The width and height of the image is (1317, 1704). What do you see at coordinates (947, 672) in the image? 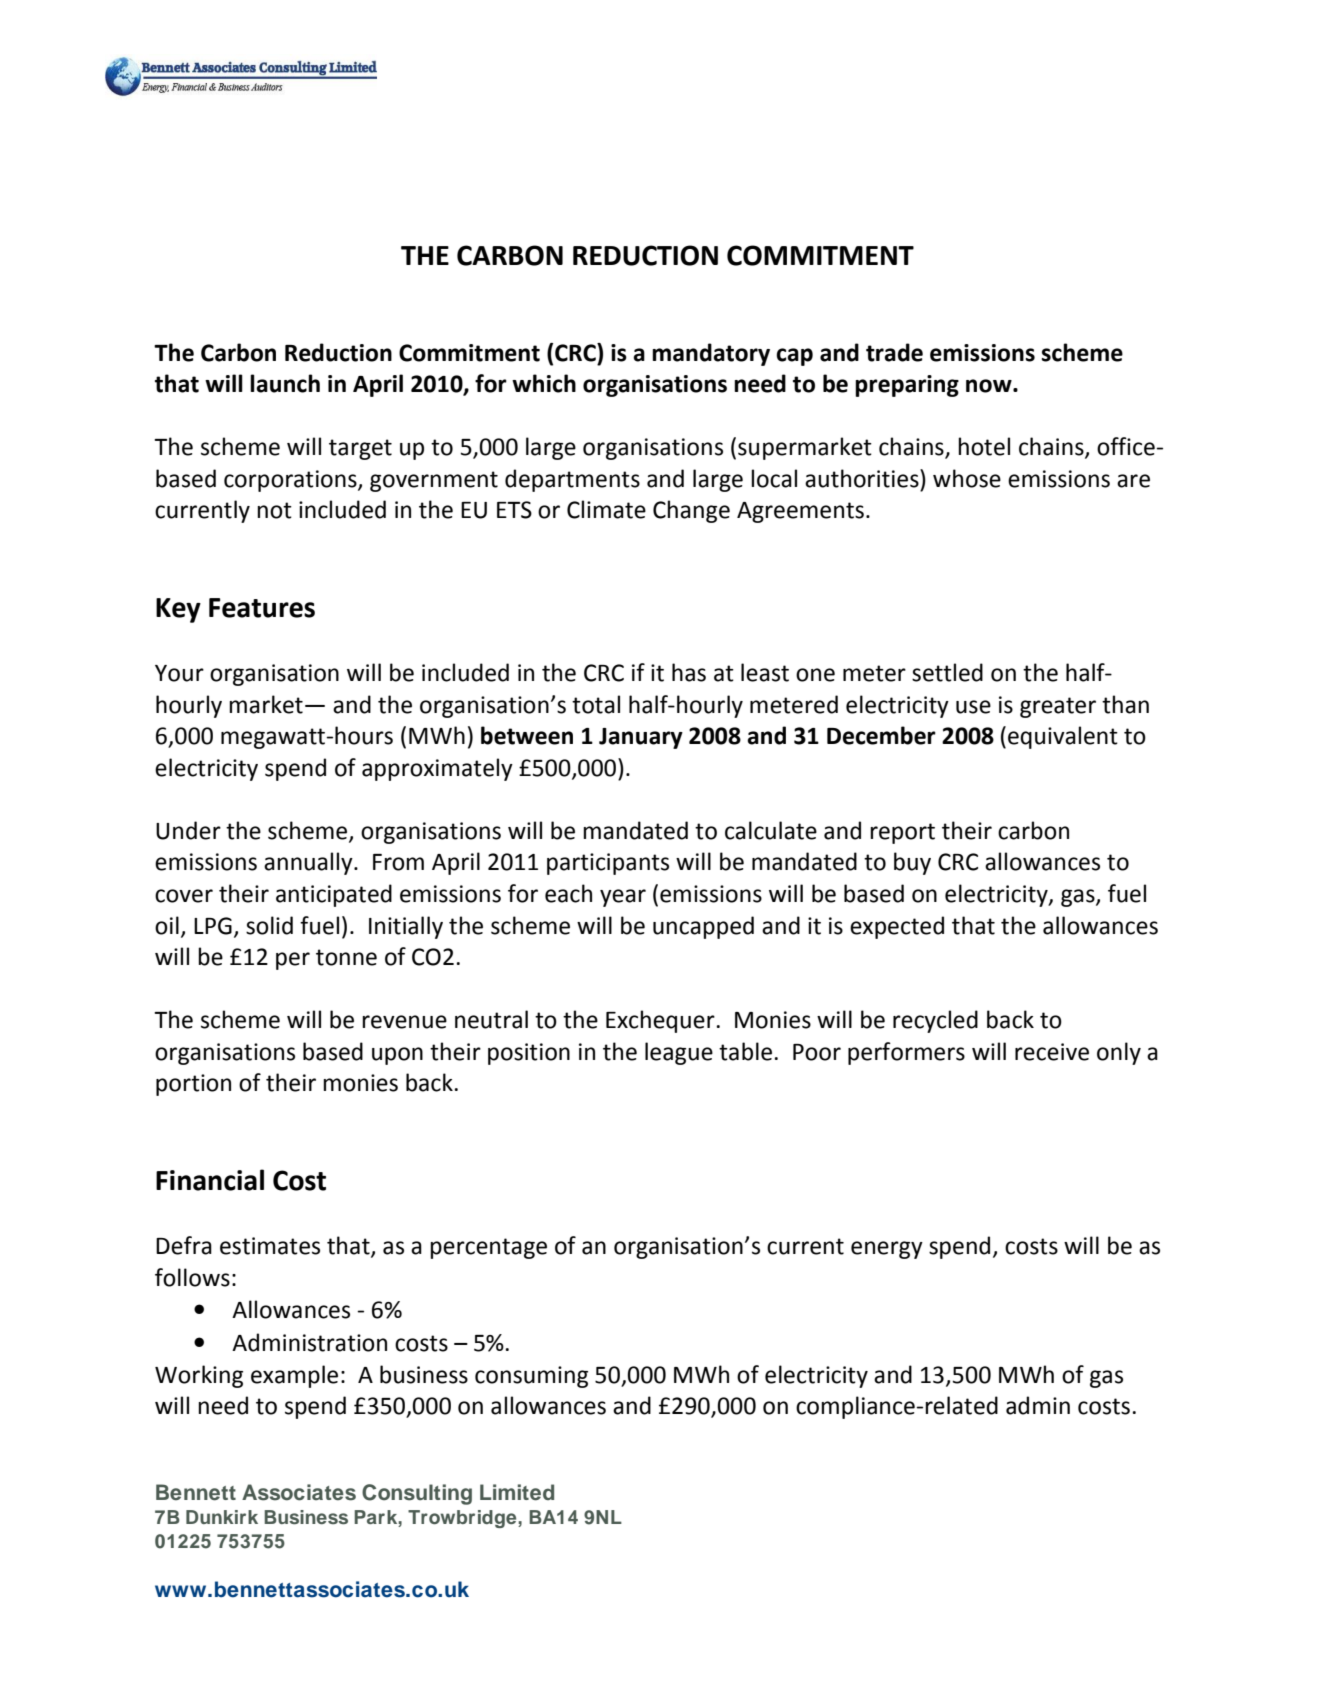
I see `settled` at bounding box center [947, 672].
